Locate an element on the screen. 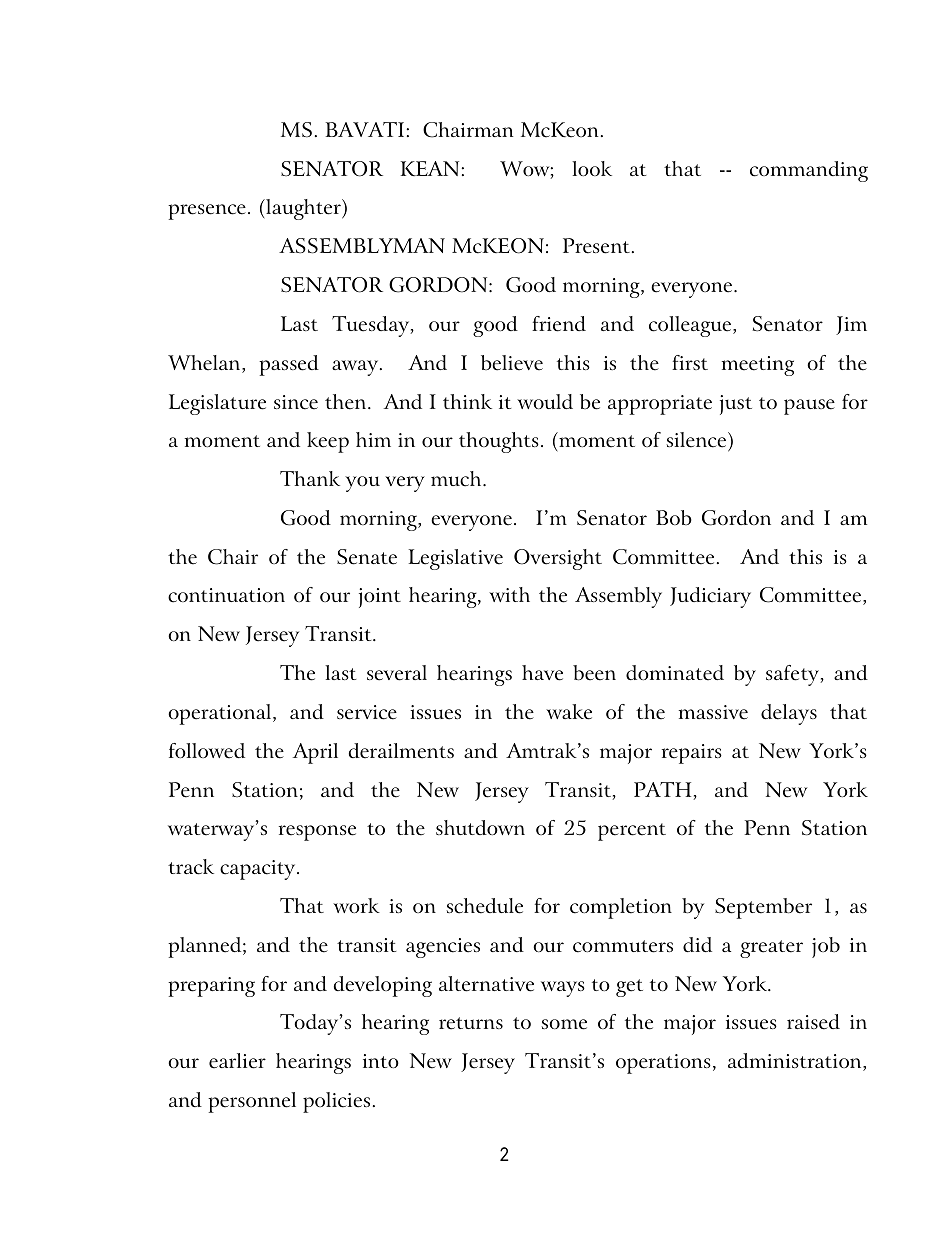 Image resolution: width=952 pixels, height=1233 pixels. continuation is located at coordinates (226, 595).
